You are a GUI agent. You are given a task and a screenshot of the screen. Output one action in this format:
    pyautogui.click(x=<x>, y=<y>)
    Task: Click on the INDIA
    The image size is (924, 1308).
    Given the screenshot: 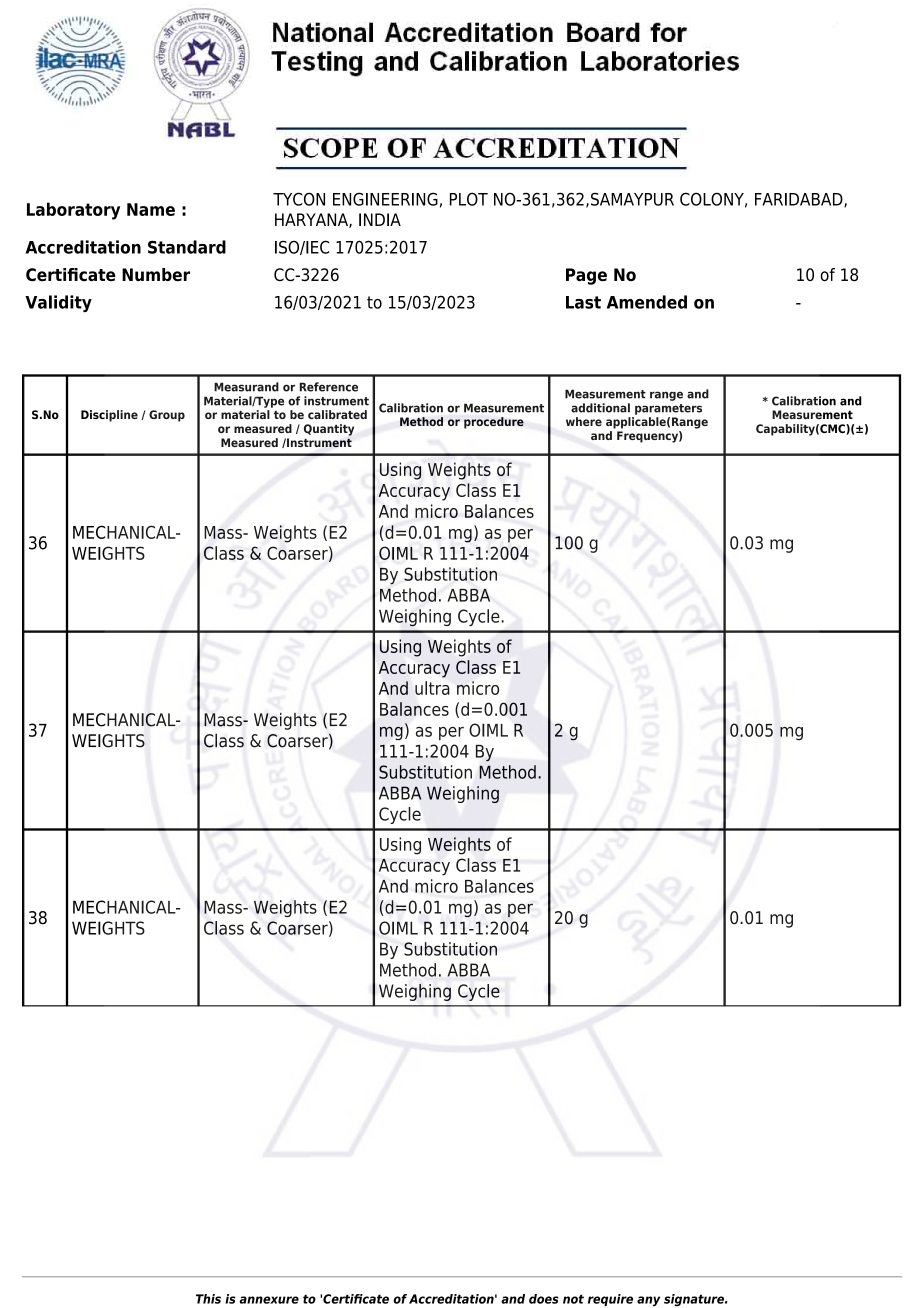 What is the action you would take?
    pyautogui.click(x=380, y=219)
